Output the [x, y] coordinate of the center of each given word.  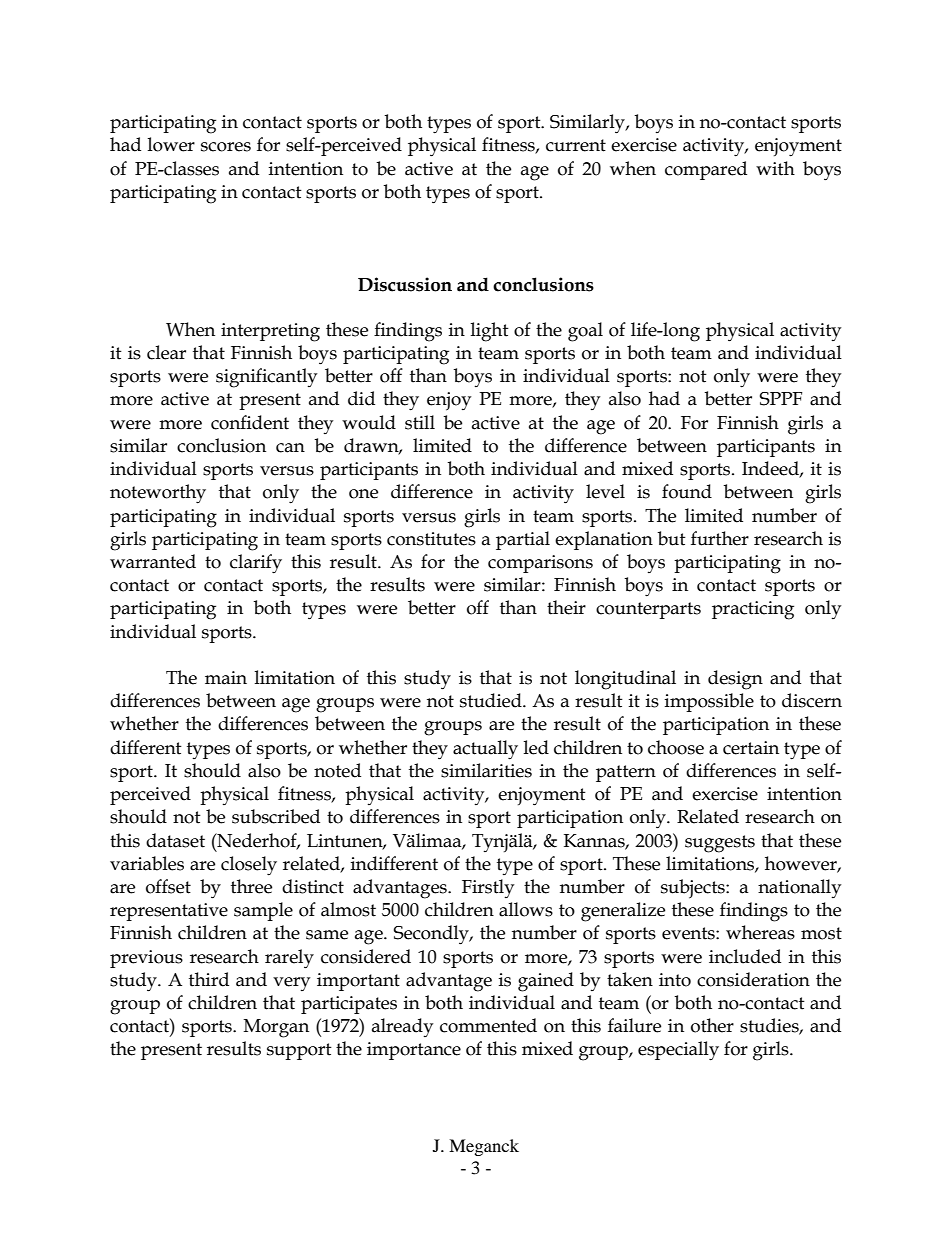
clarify [256, 564]
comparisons [540, 564]
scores [226, 147]
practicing [753, 610]
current [576, 145]
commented [488, 1025]
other [712, 1025]
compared [706, 170]
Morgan [276, 1028]
